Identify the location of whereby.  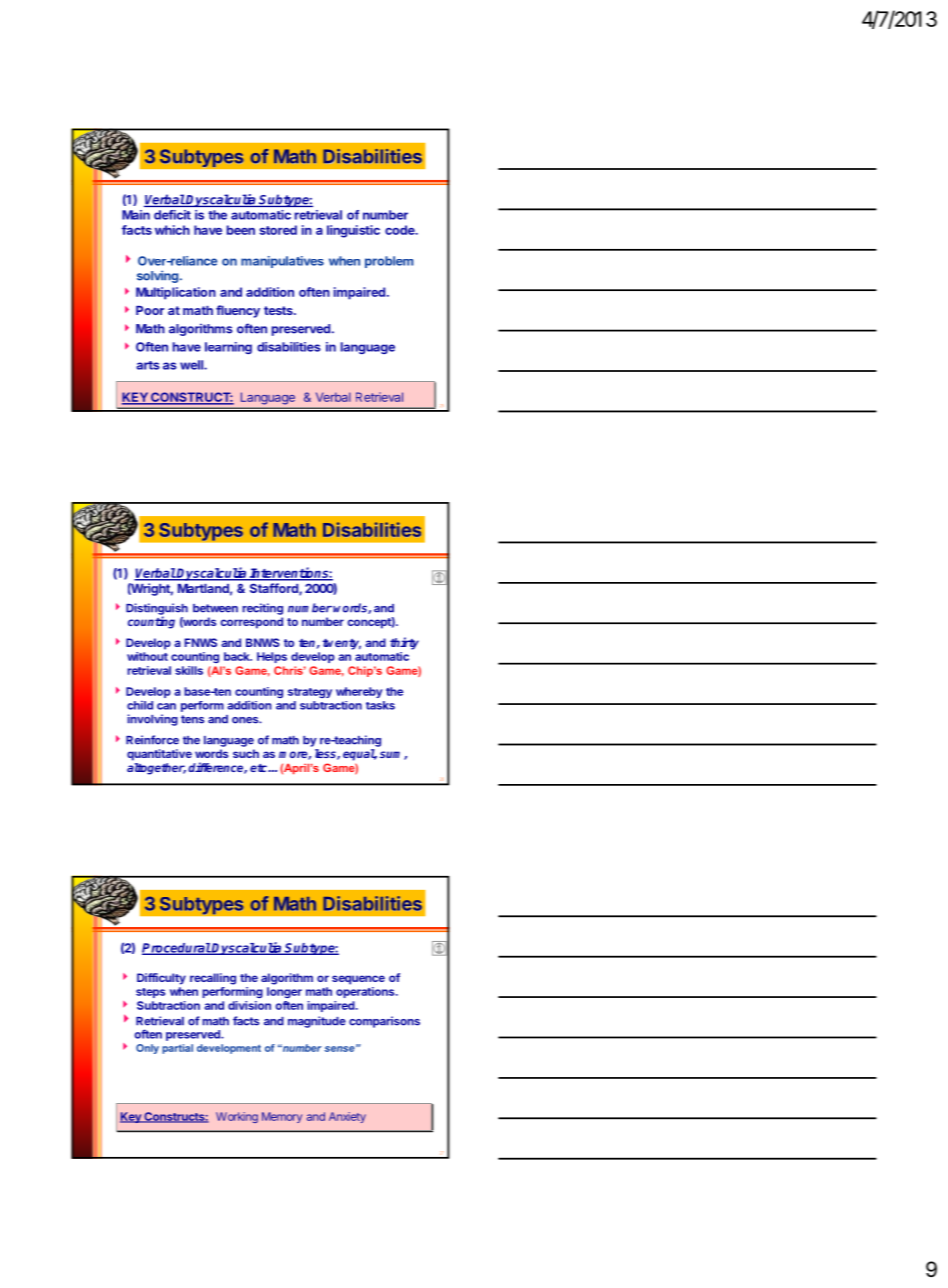
(359, 692).
